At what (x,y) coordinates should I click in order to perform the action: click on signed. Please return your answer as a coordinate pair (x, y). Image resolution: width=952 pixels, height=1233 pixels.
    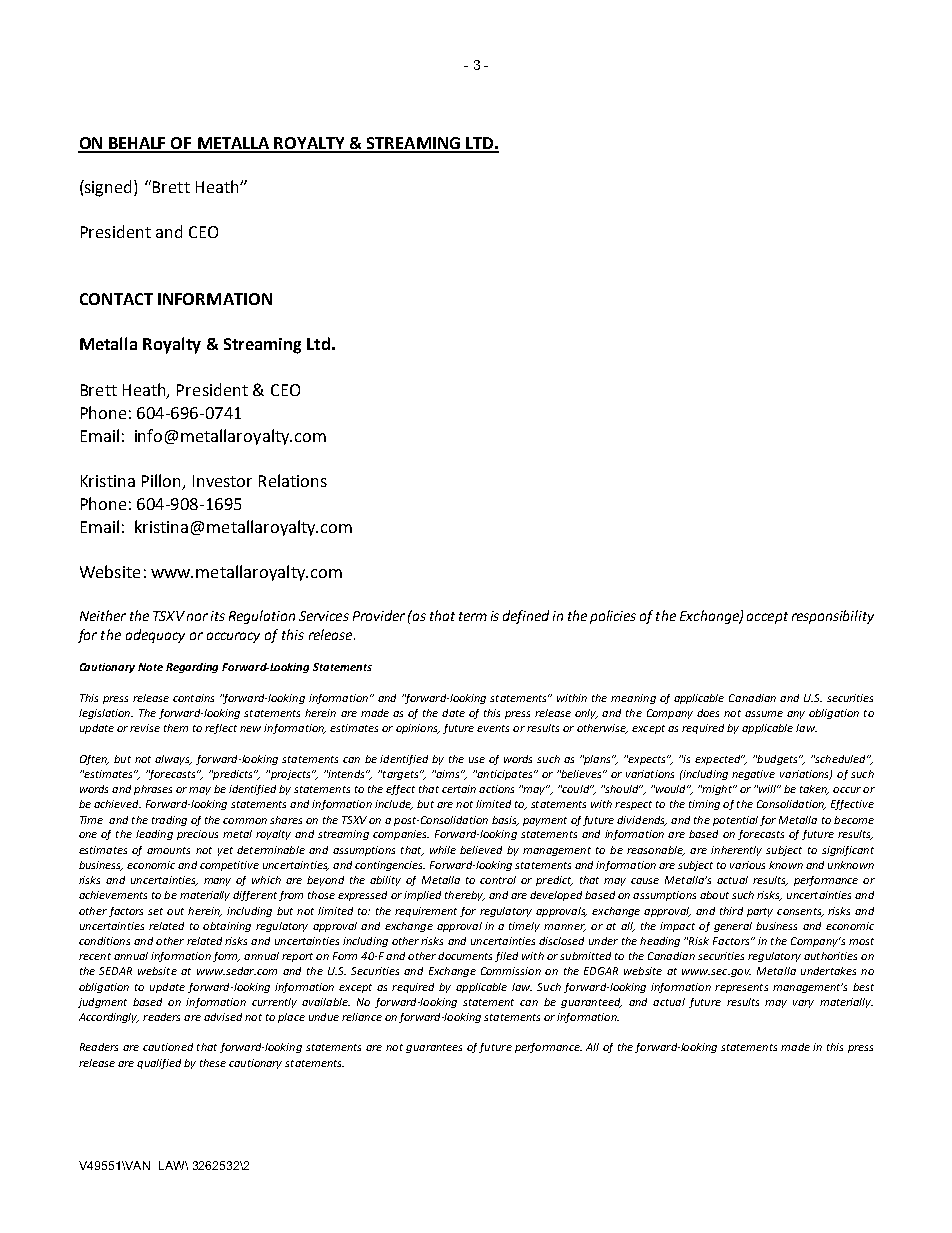
    Looking at the image, I should click on (109, 188).
